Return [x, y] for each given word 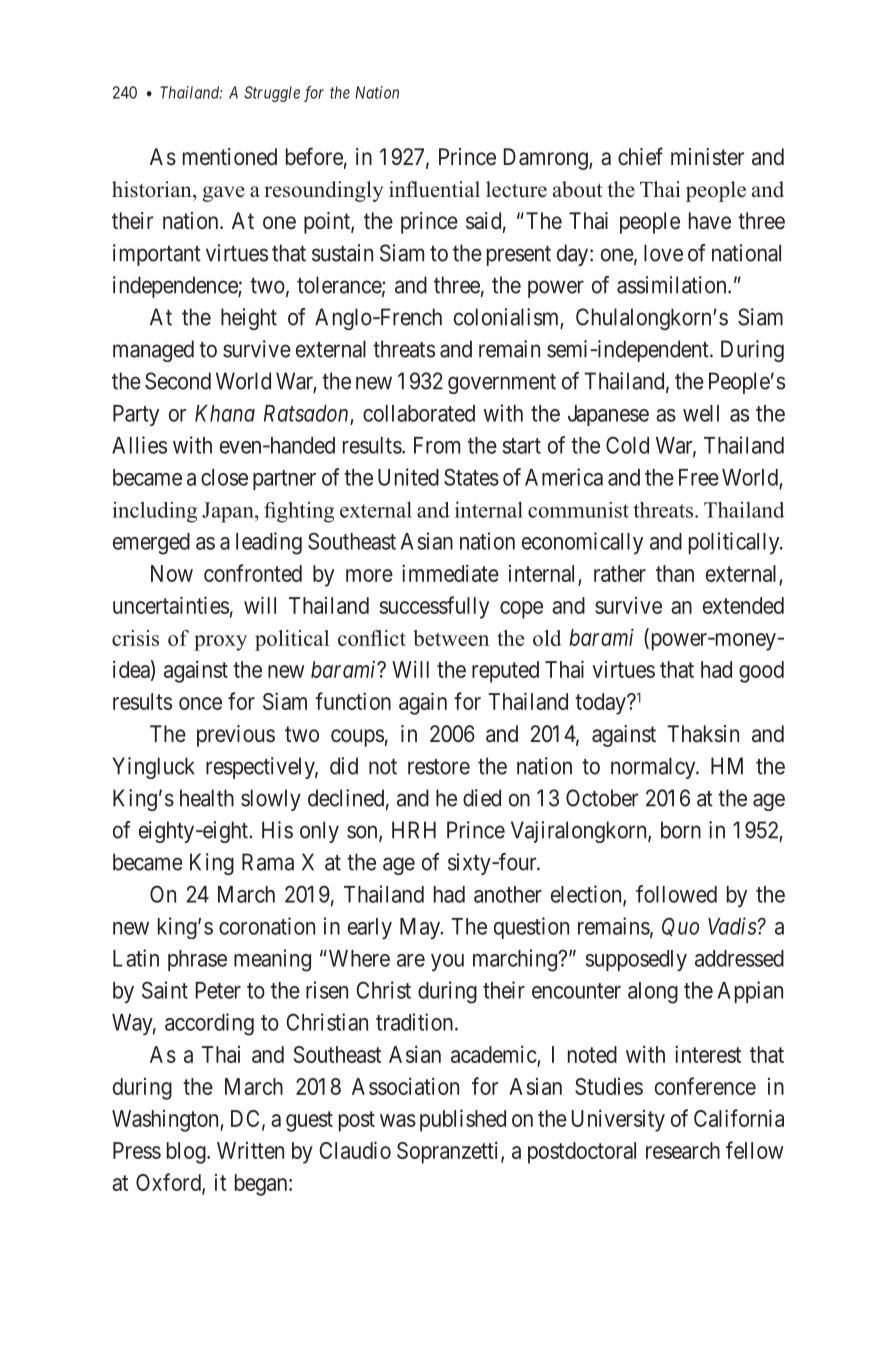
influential [434, 189]
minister [707, 156]
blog [187, 1153]
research [683, 1150]
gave [223, 194]
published [463, 1120]
